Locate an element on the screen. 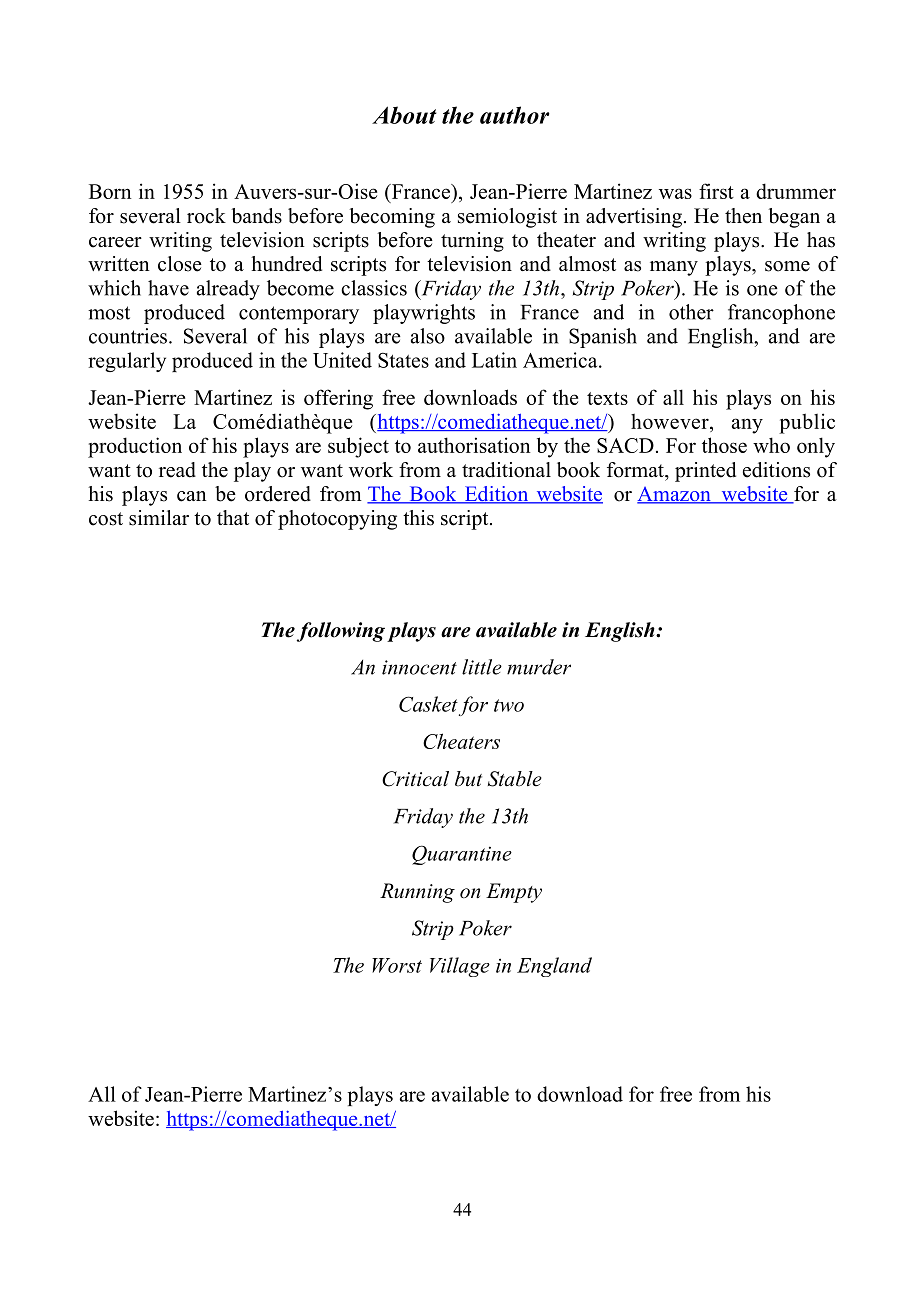  Worst is located at coordinates (397, 965).
